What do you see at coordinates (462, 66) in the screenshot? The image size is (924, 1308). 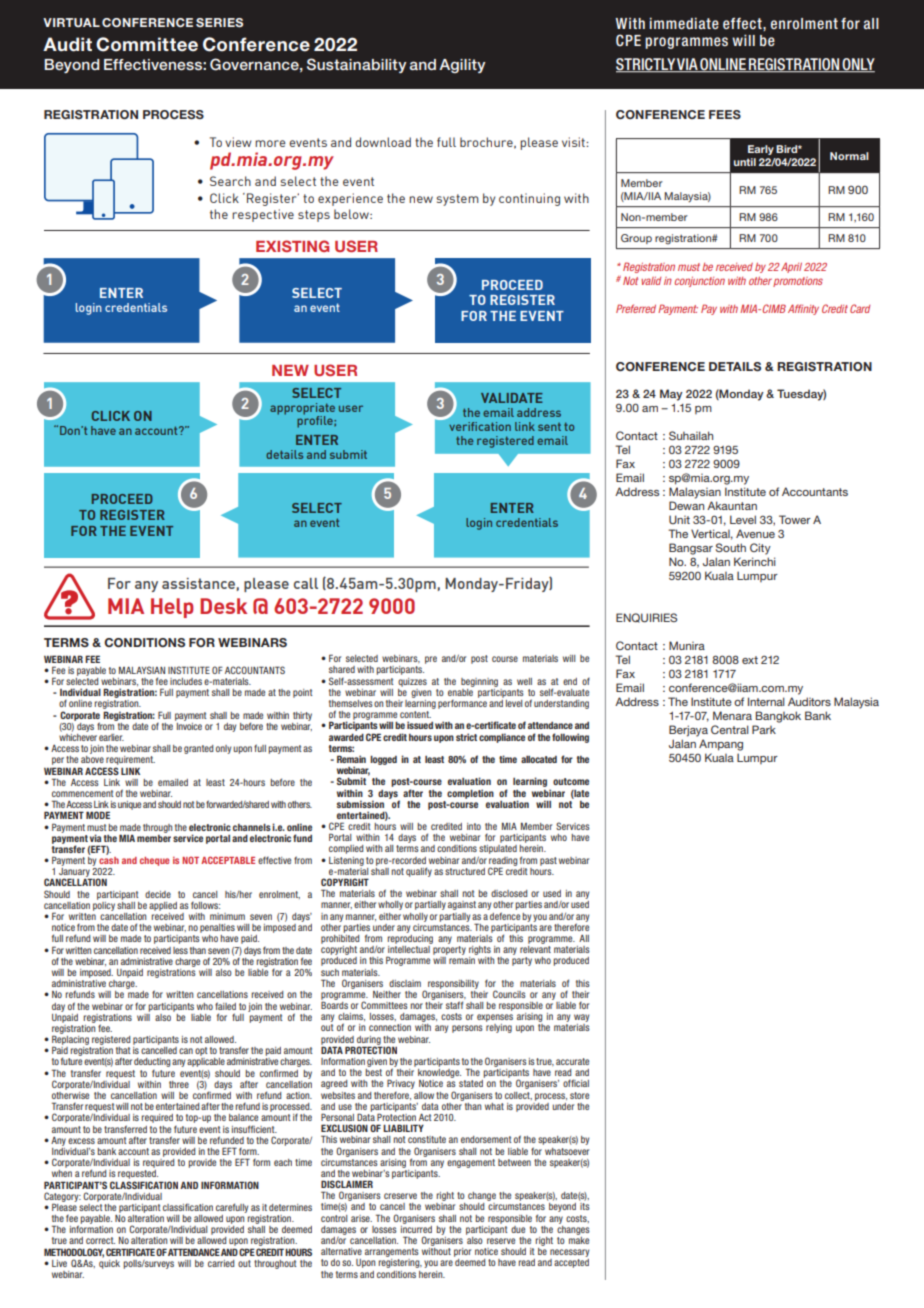 I see `Agility` at bounding box center [462, 66].
